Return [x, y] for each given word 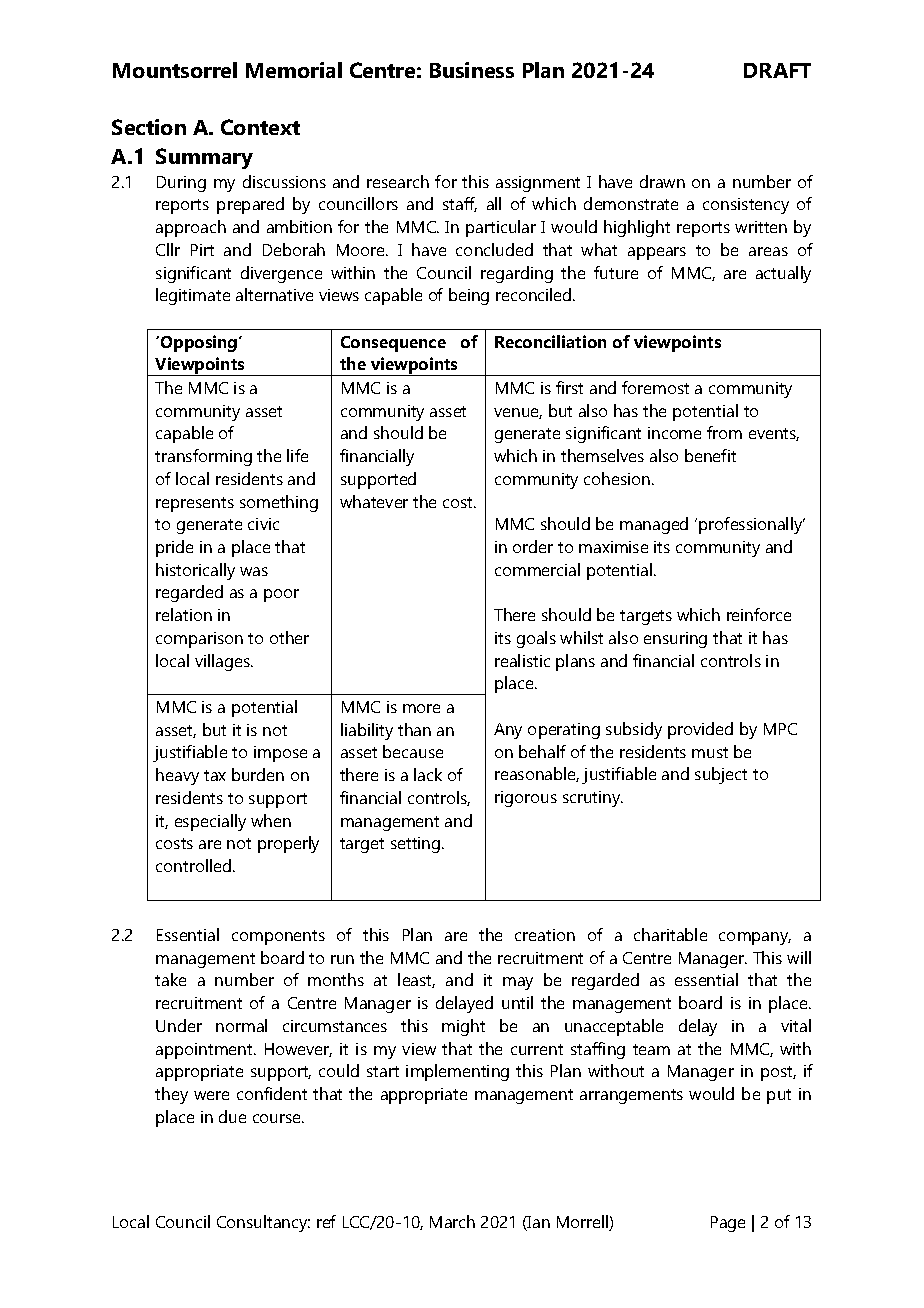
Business [472, 70]
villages [224, 662]
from [724, 432]
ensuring [675, 640]
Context [260, 127]
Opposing [200, 343]
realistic [522, 660]
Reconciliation [550, 341]
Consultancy [263, 1223]
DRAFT [777, 70]
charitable [670, 934]
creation [545, 935]
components [278, 937]
